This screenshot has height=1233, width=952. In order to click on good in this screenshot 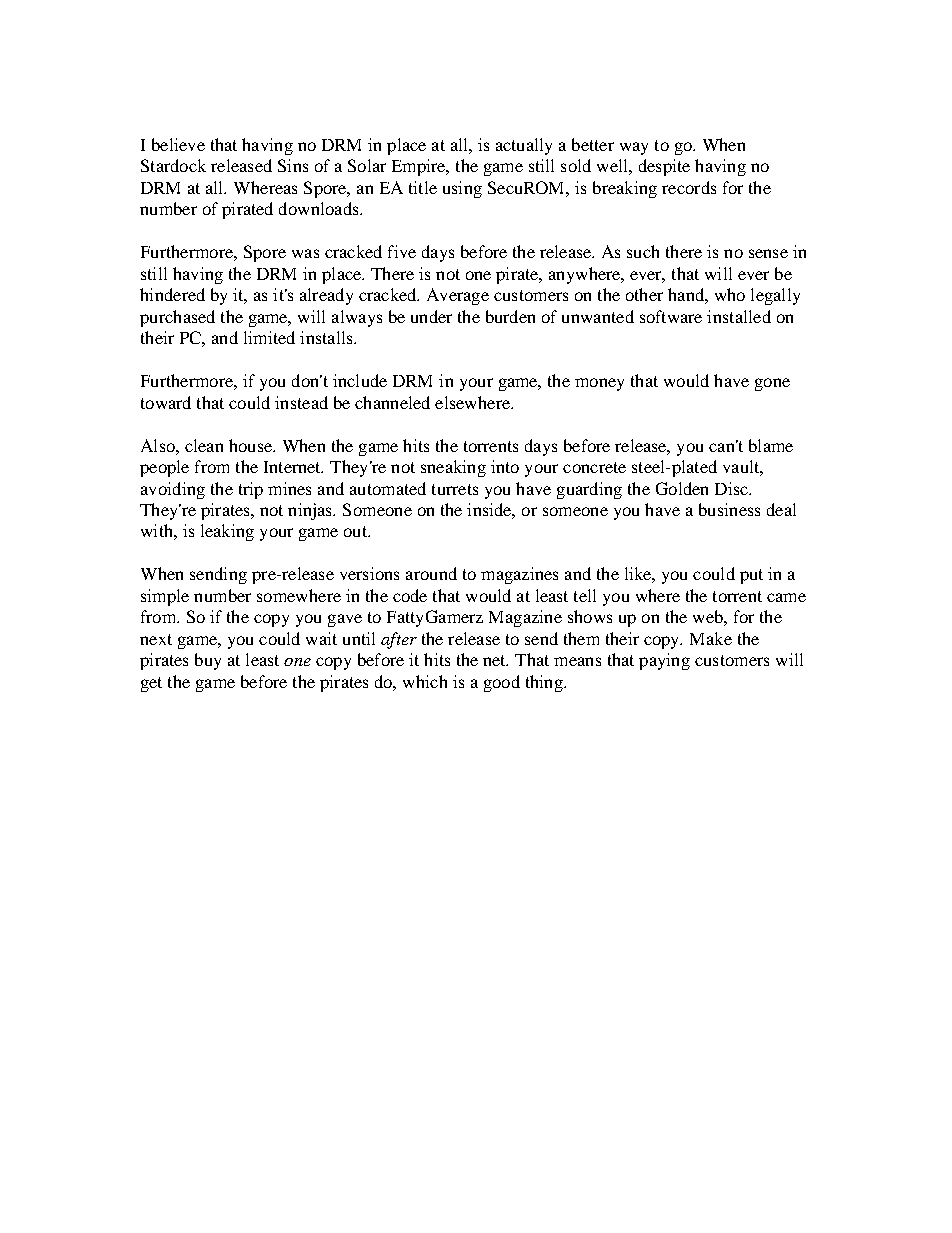, I will do `click(502, 683)`.
